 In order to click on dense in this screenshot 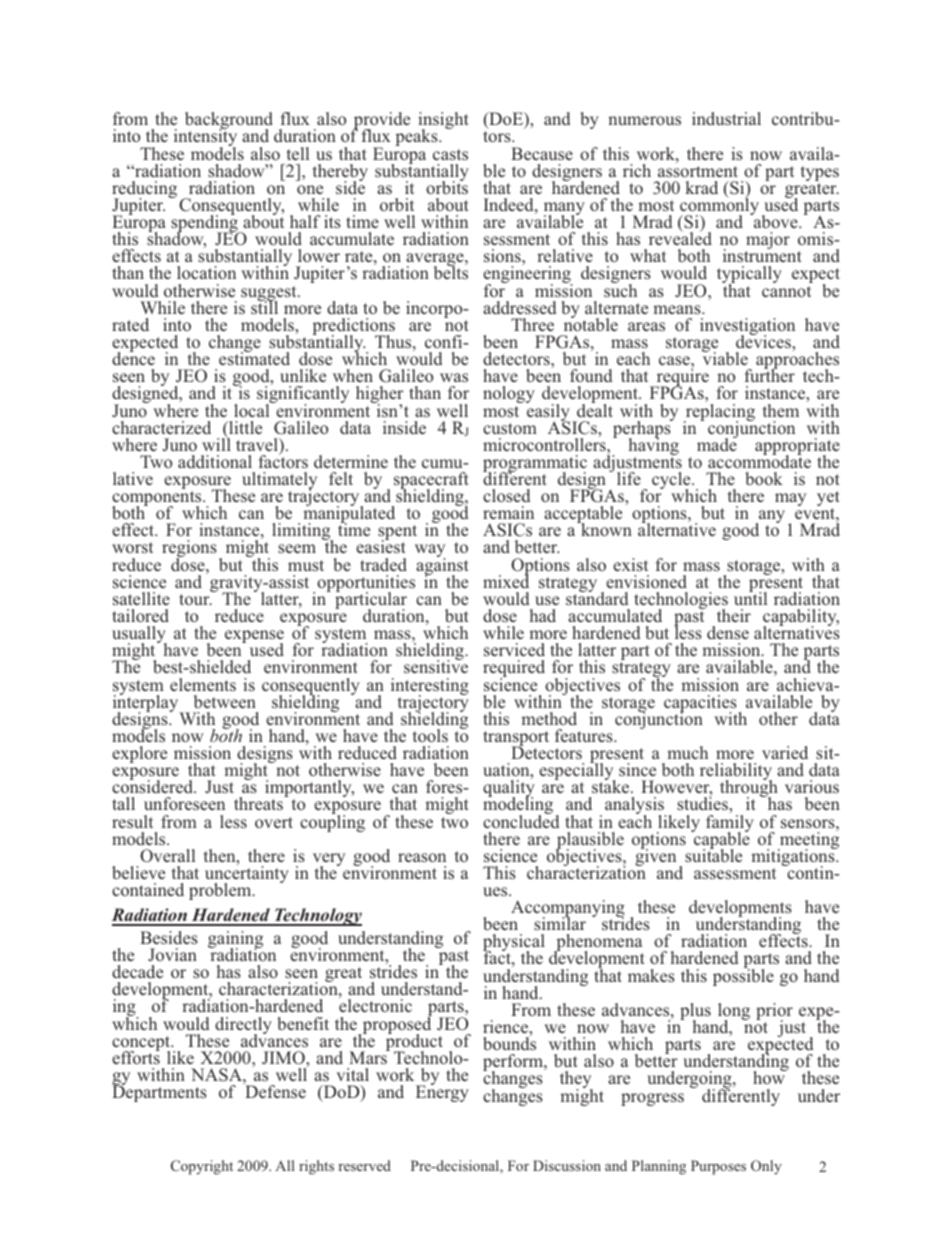, I will do `click(728, 632)`.
